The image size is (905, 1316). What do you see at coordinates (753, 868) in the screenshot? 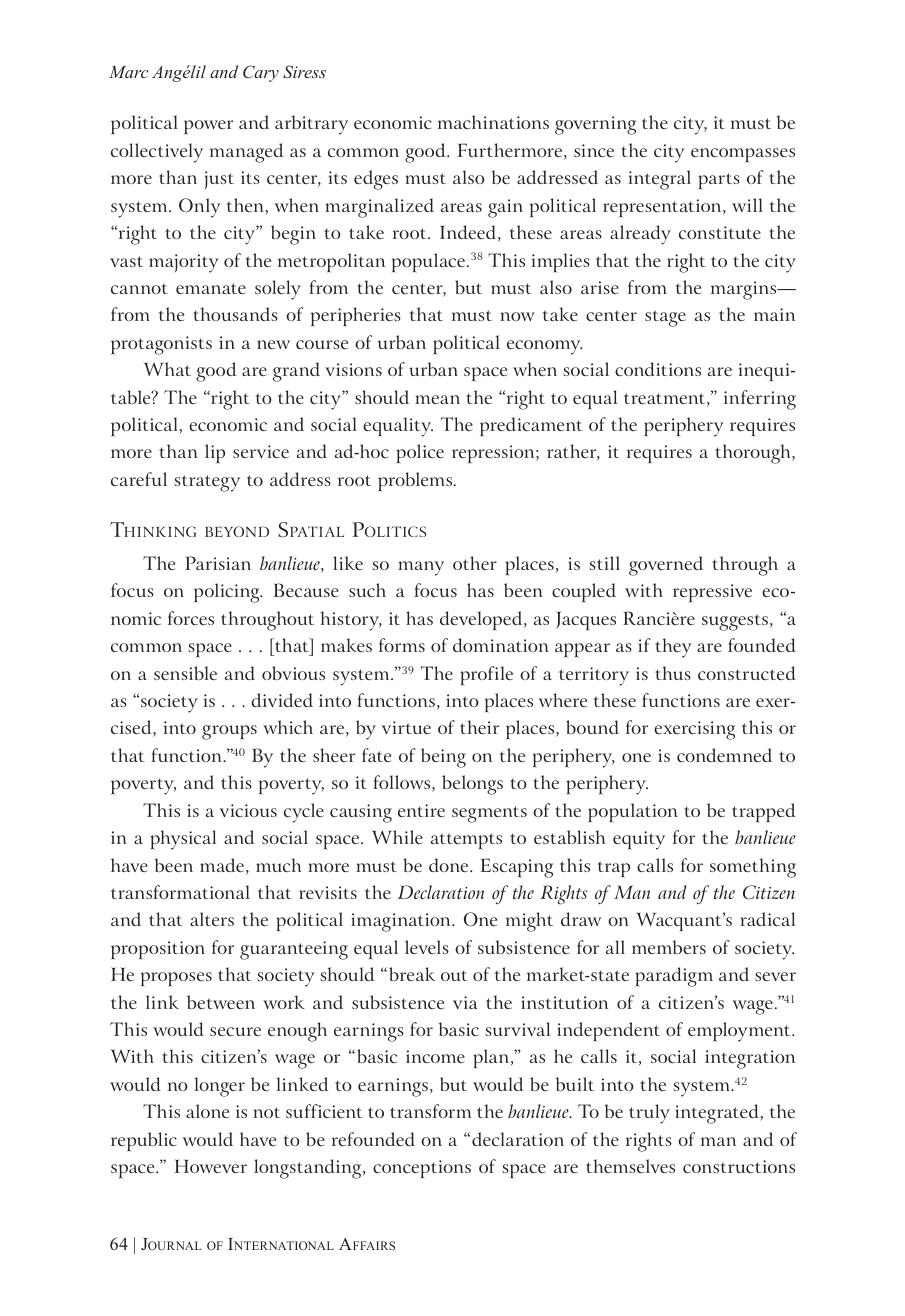
I see `something` at bounding box center [753, 868].
